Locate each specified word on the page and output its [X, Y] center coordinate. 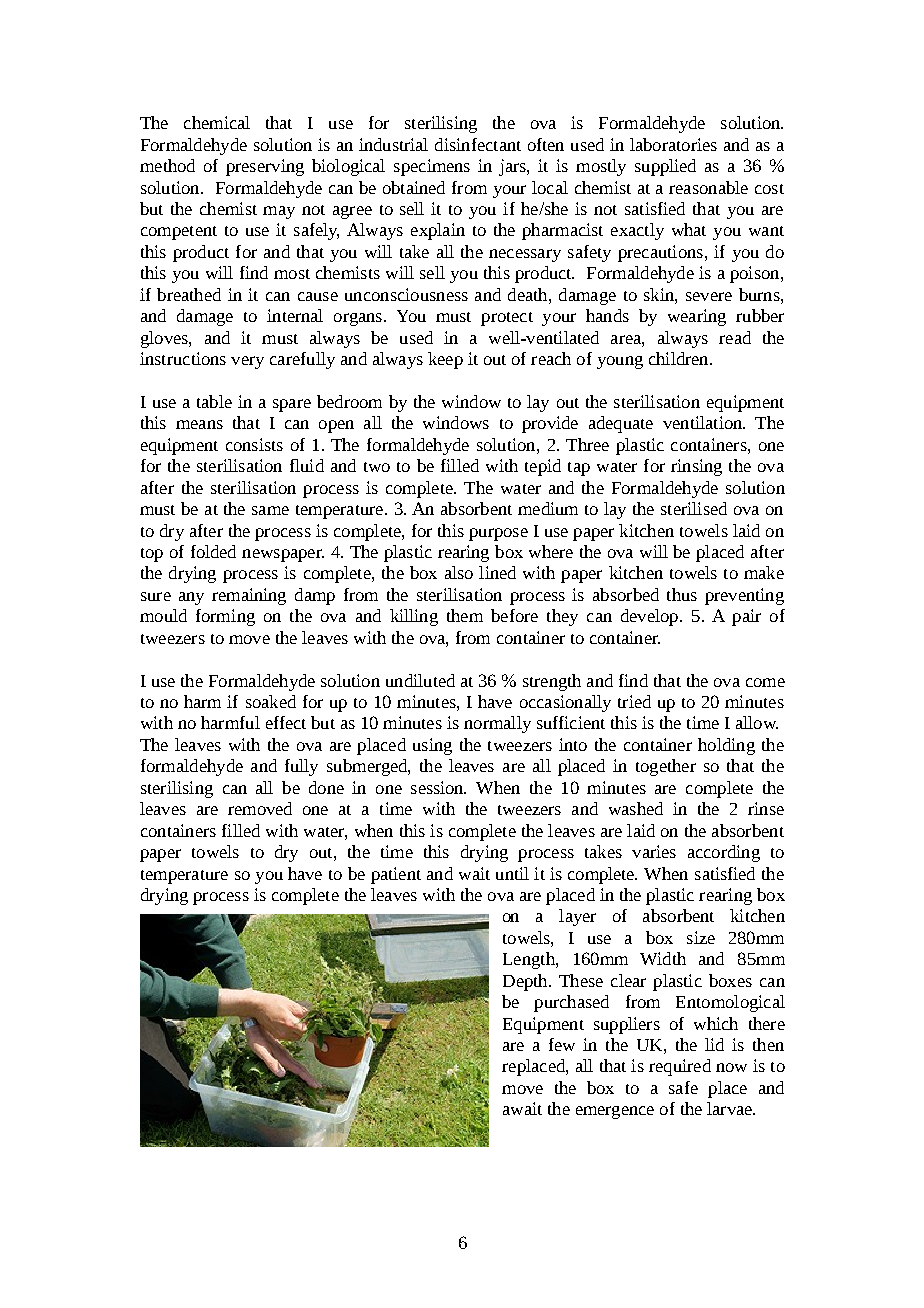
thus [682, 594]
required [680, 1067]
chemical [217, 122]
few [562, 1044]
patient [396, 875]
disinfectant [478, 144]
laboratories [673, 144]
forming [225, 617]
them [465, 615]
